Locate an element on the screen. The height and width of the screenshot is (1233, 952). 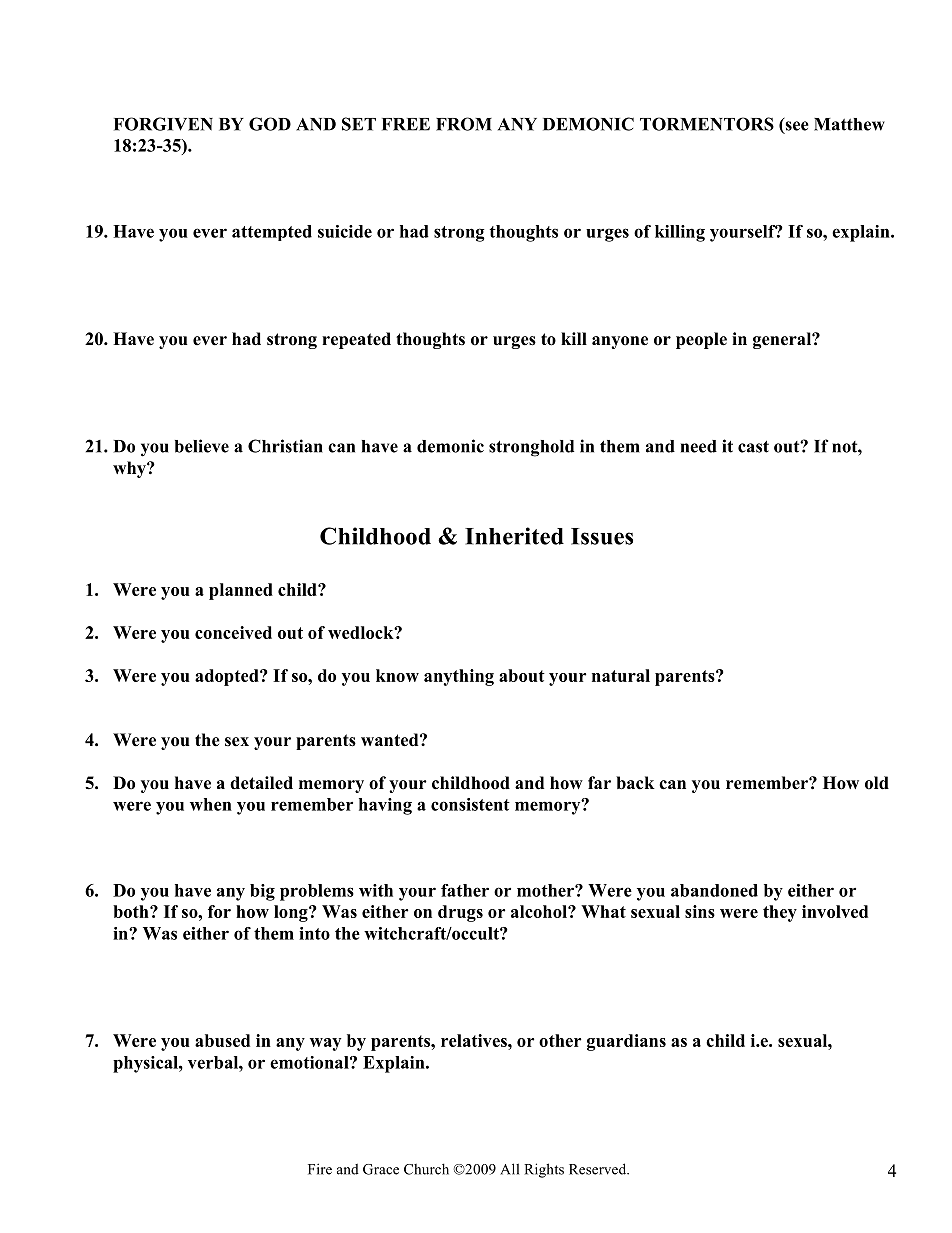
Fire is located at coordinates (320, 1169).
